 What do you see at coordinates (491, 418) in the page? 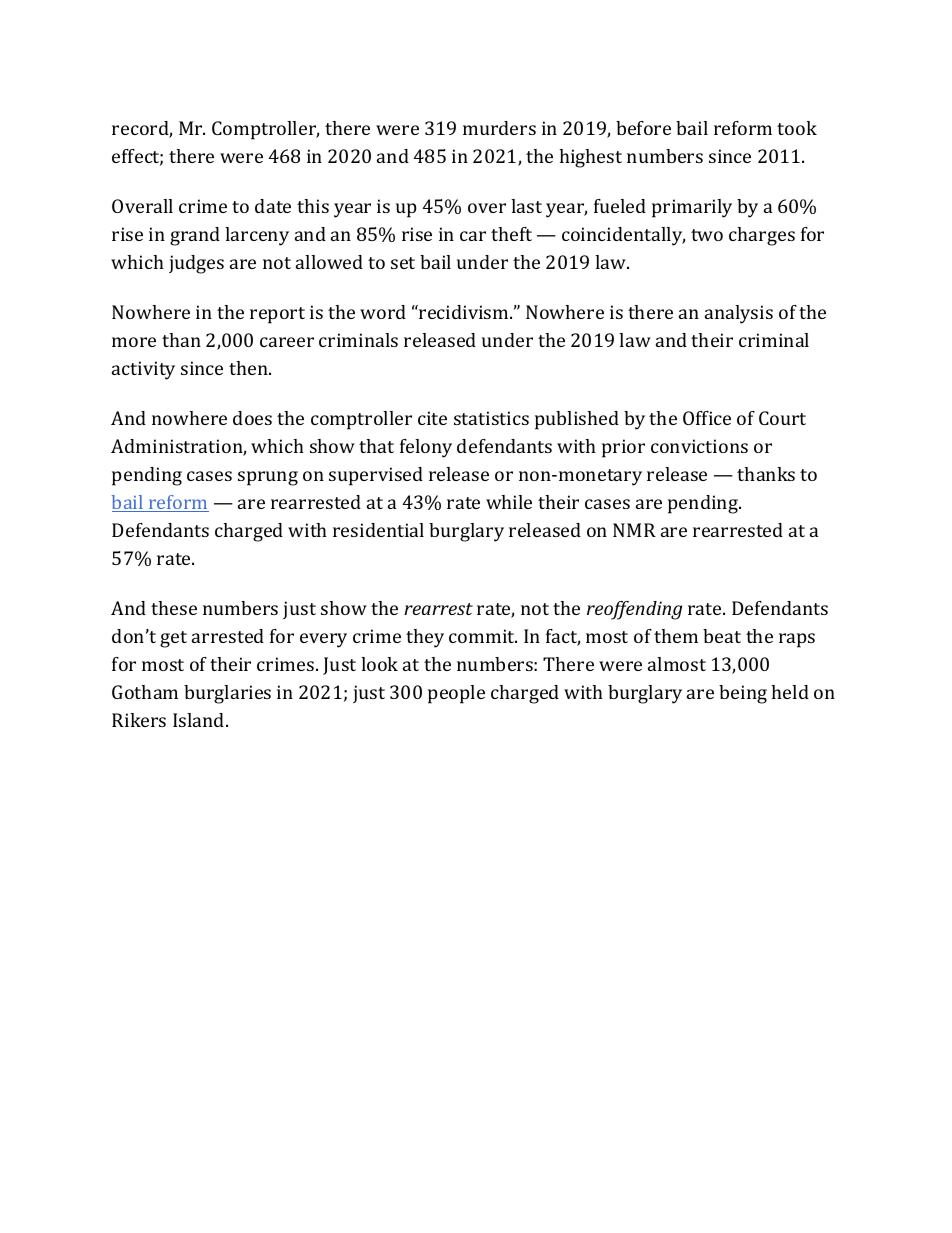
I see `statistics` at bounding box center [491, 418].
